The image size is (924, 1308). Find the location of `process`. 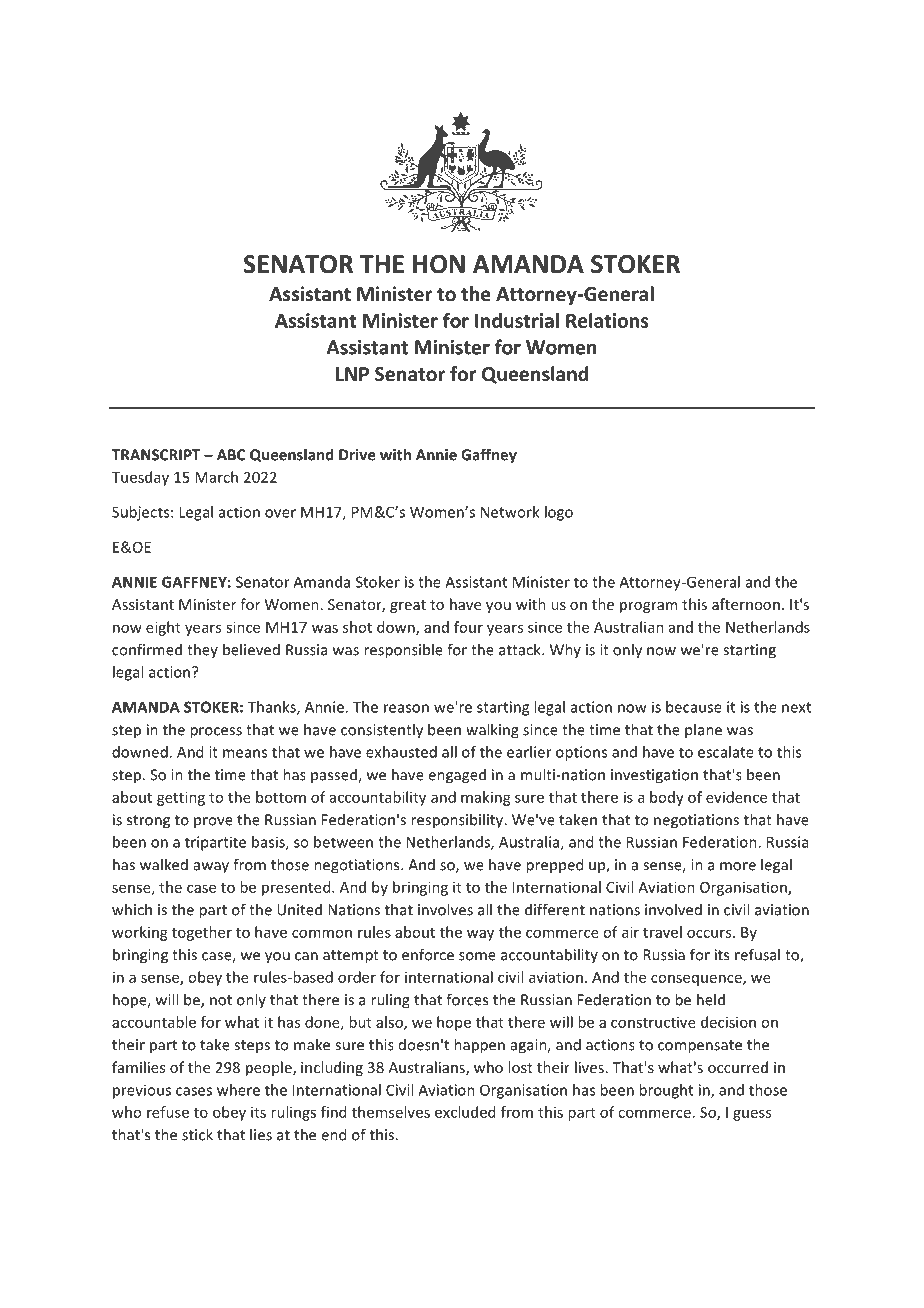

process is located at coordinates (216, 733).
